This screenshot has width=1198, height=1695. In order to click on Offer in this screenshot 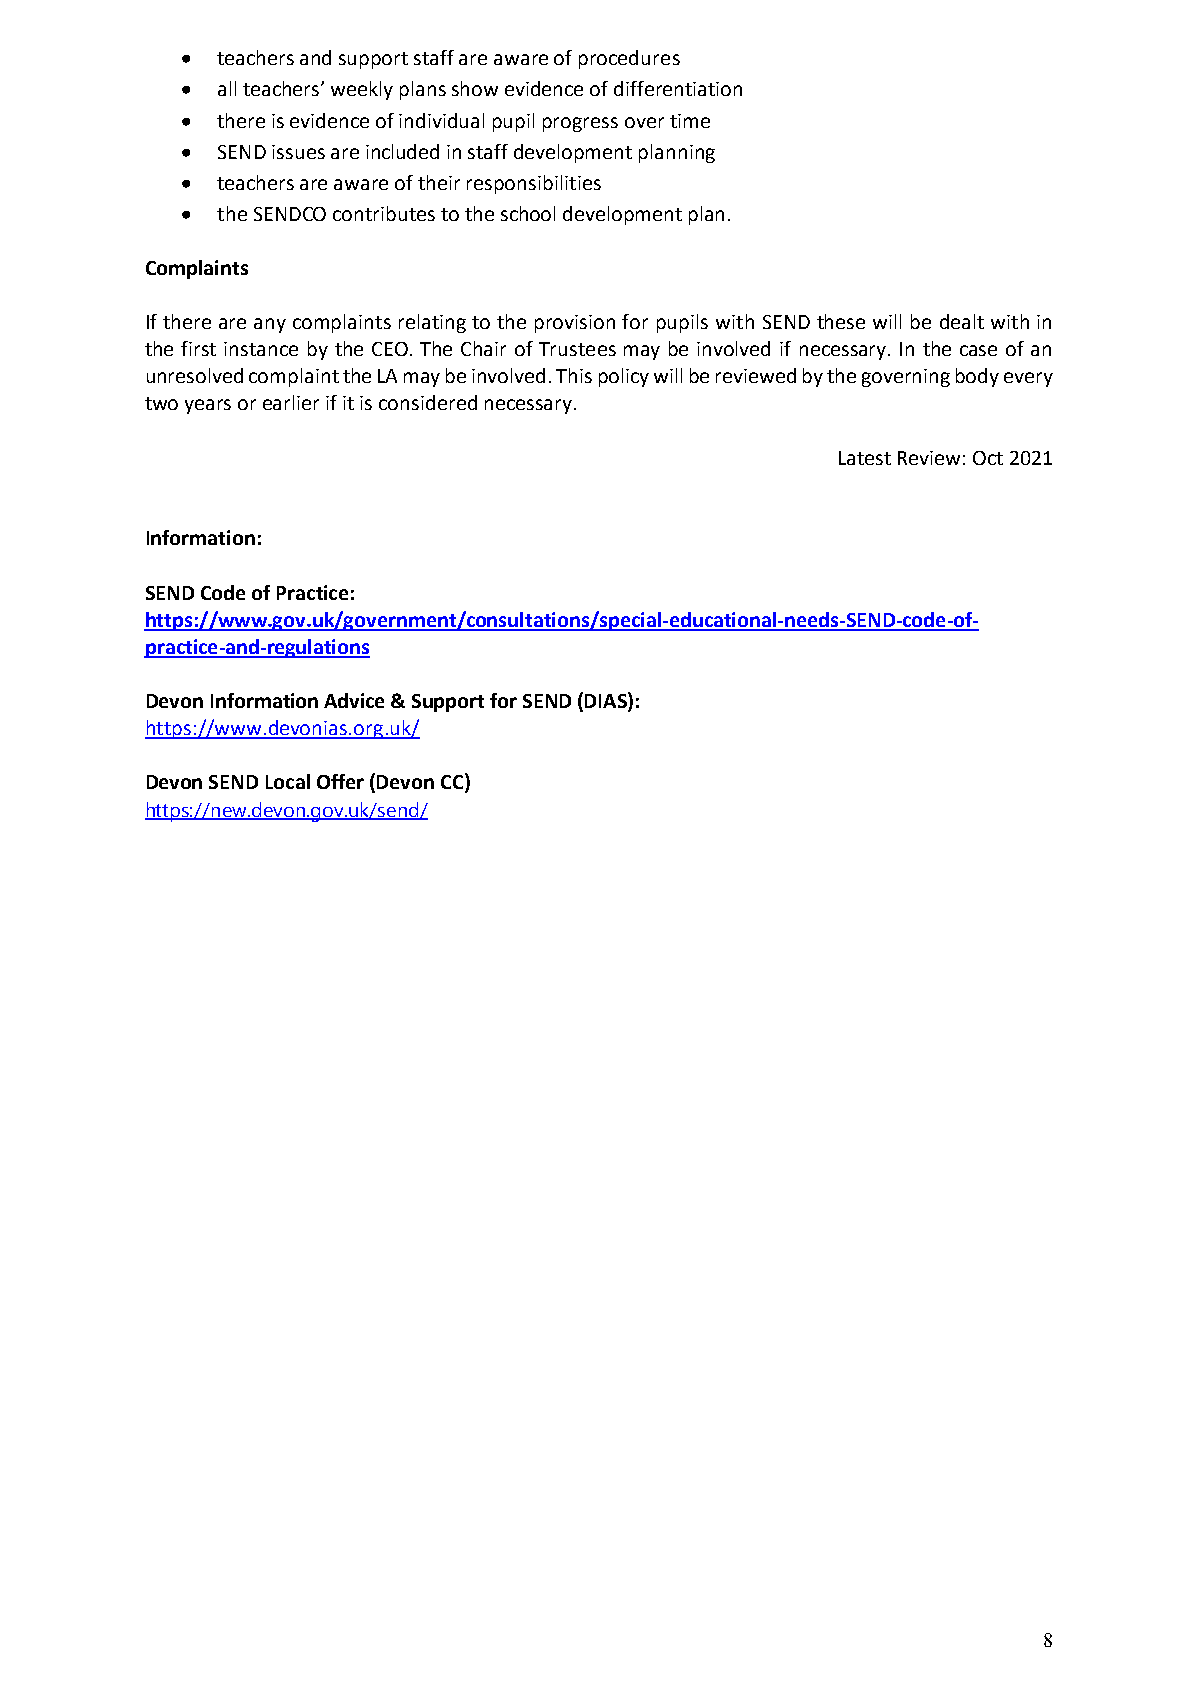, I will do `click(340, 781)`.
